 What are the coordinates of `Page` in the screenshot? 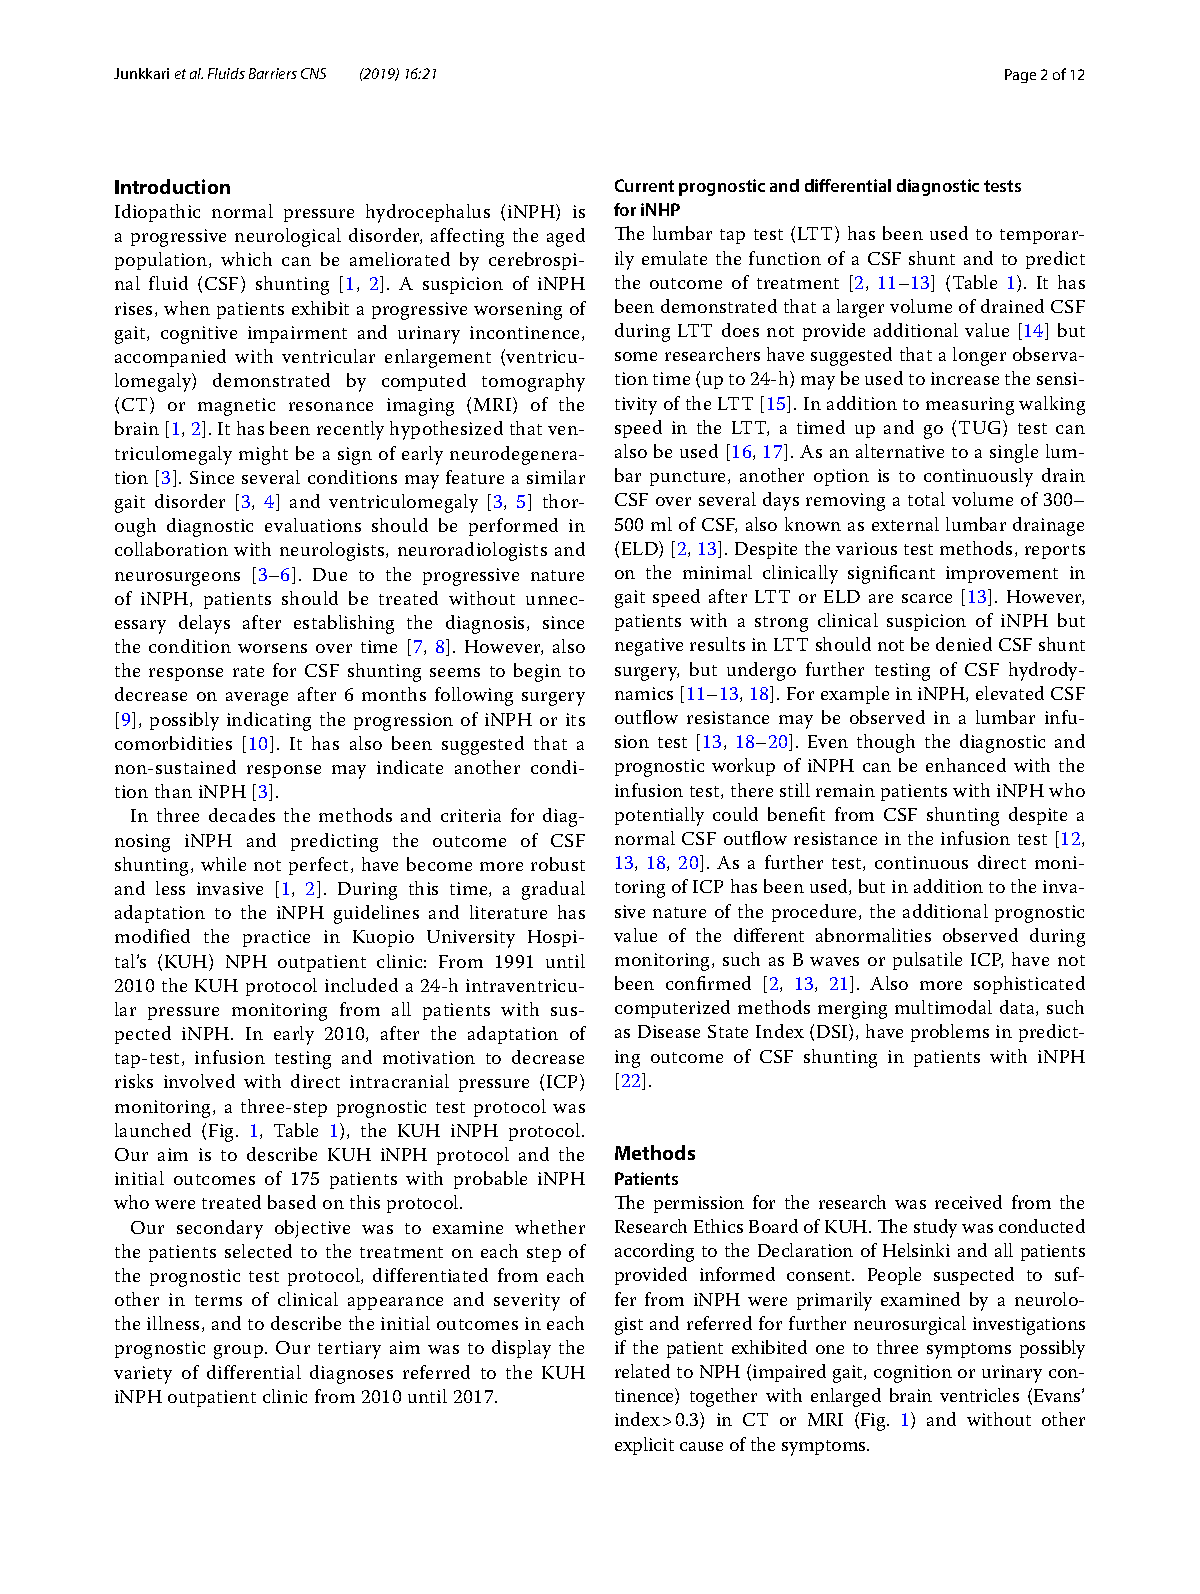 It's located at (1020, 76).
